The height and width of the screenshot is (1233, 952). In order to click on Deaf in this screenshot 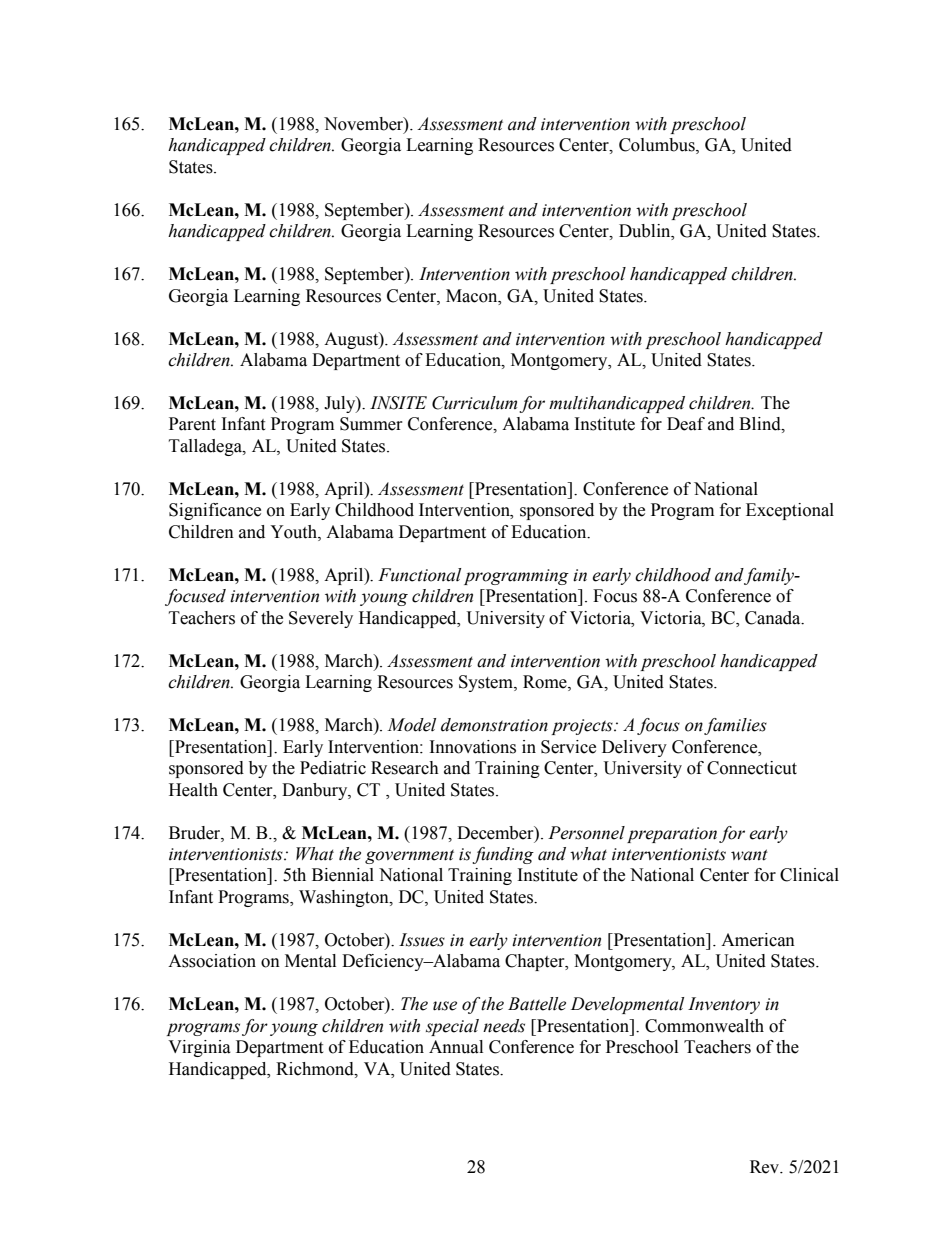, I will do `click(686, 424)`.
